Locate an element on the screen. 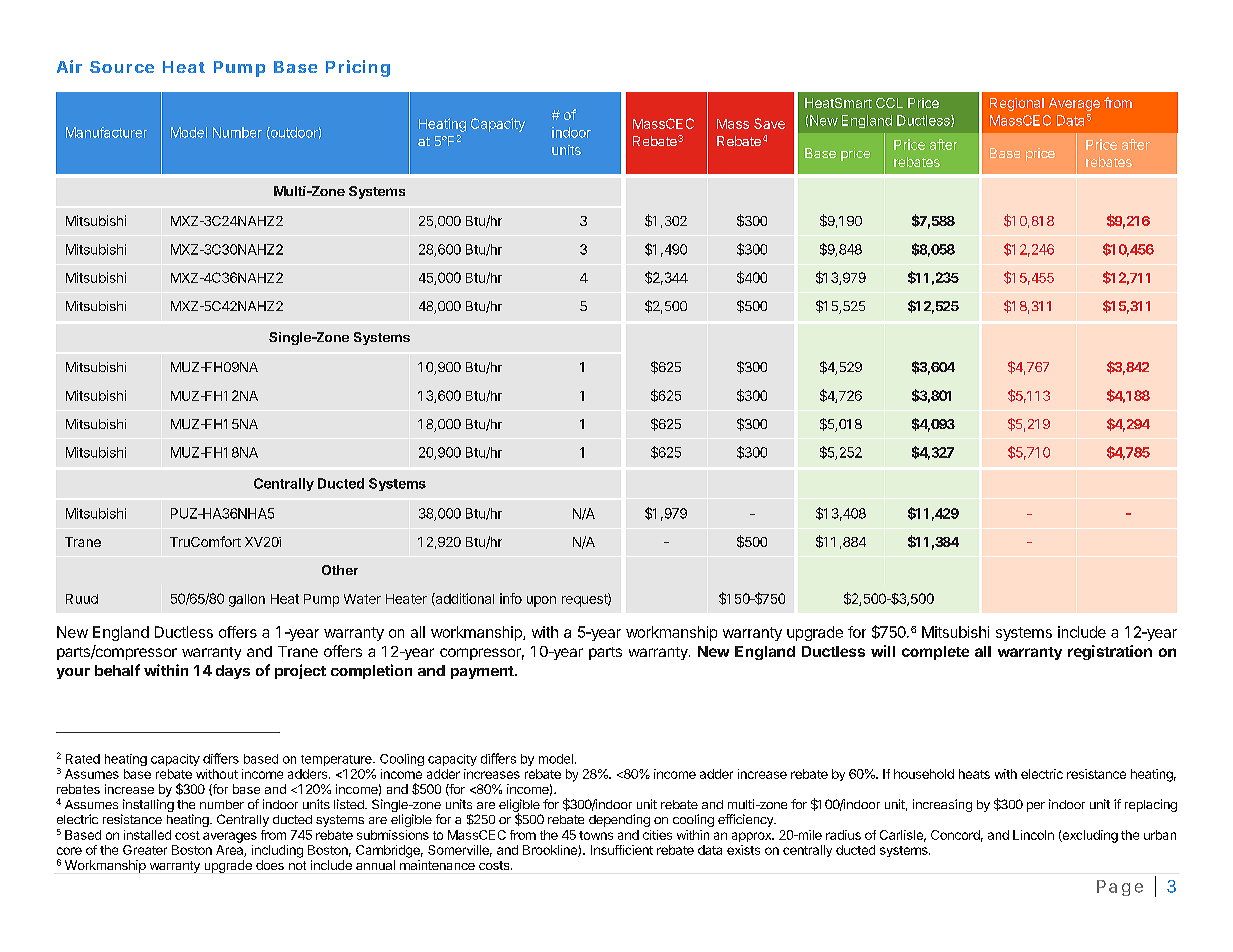 The width and height of the screenshot is (1233, 952). Greater is located at coordinates (145, 850).
